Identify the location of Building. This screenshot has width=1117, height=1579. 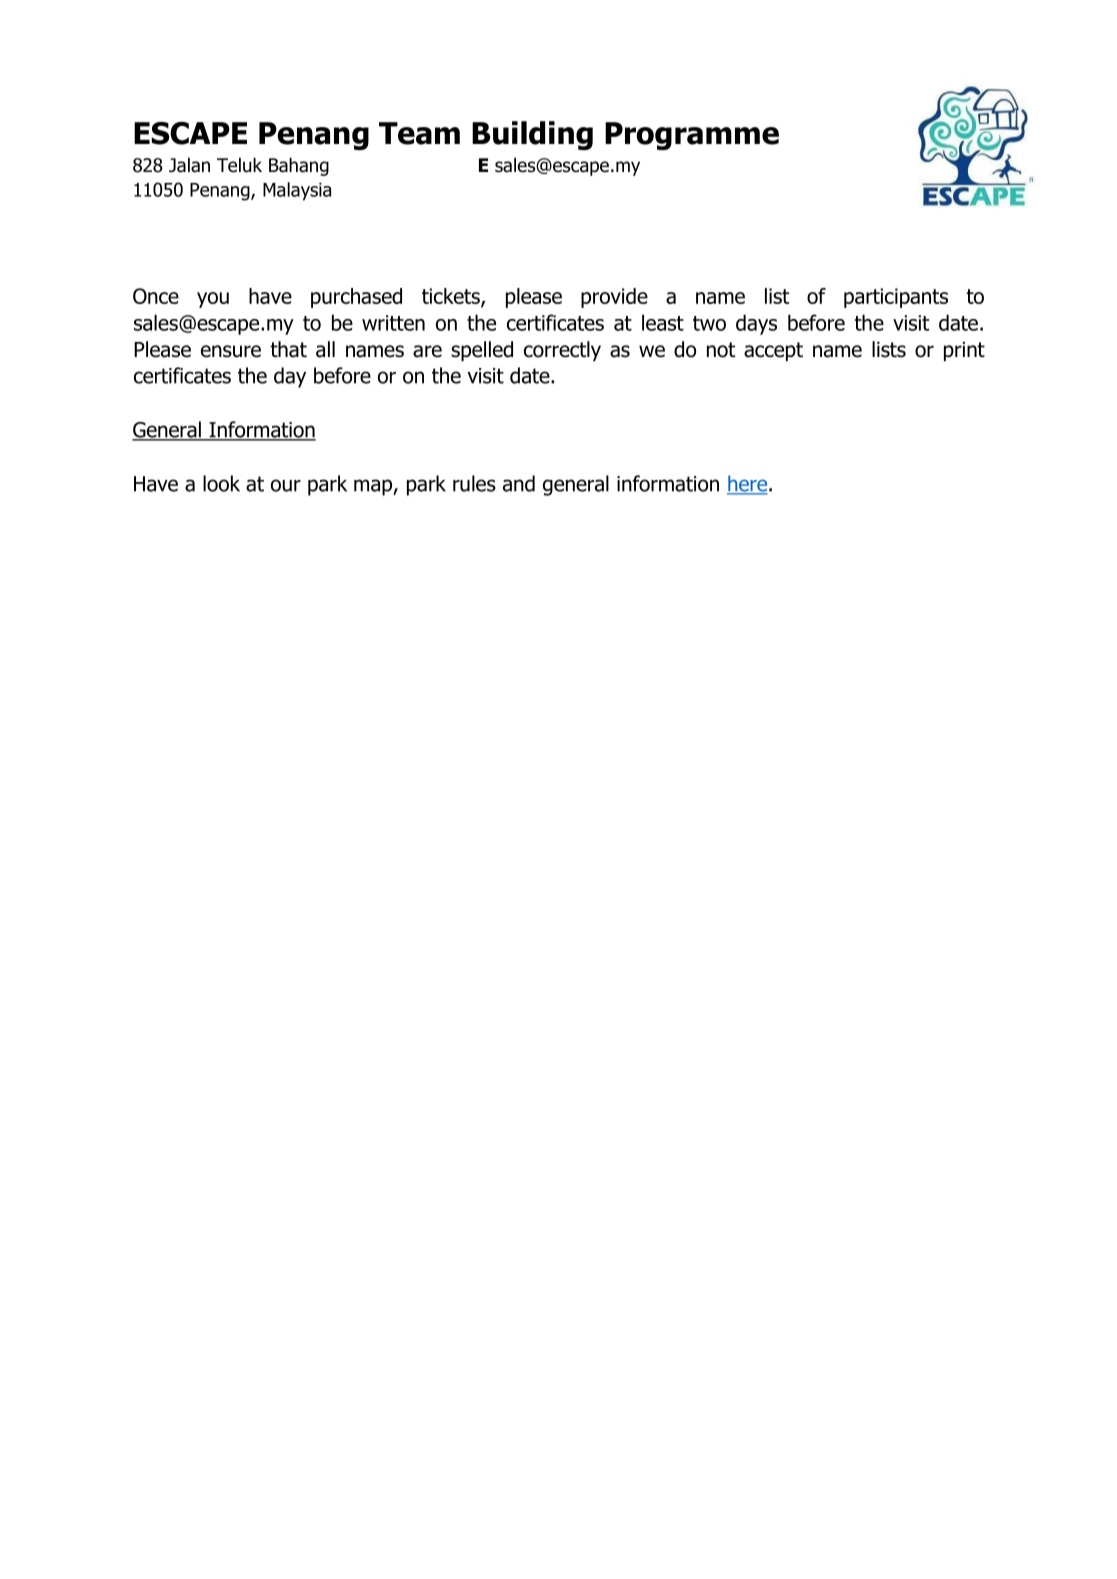
(532, 135).
